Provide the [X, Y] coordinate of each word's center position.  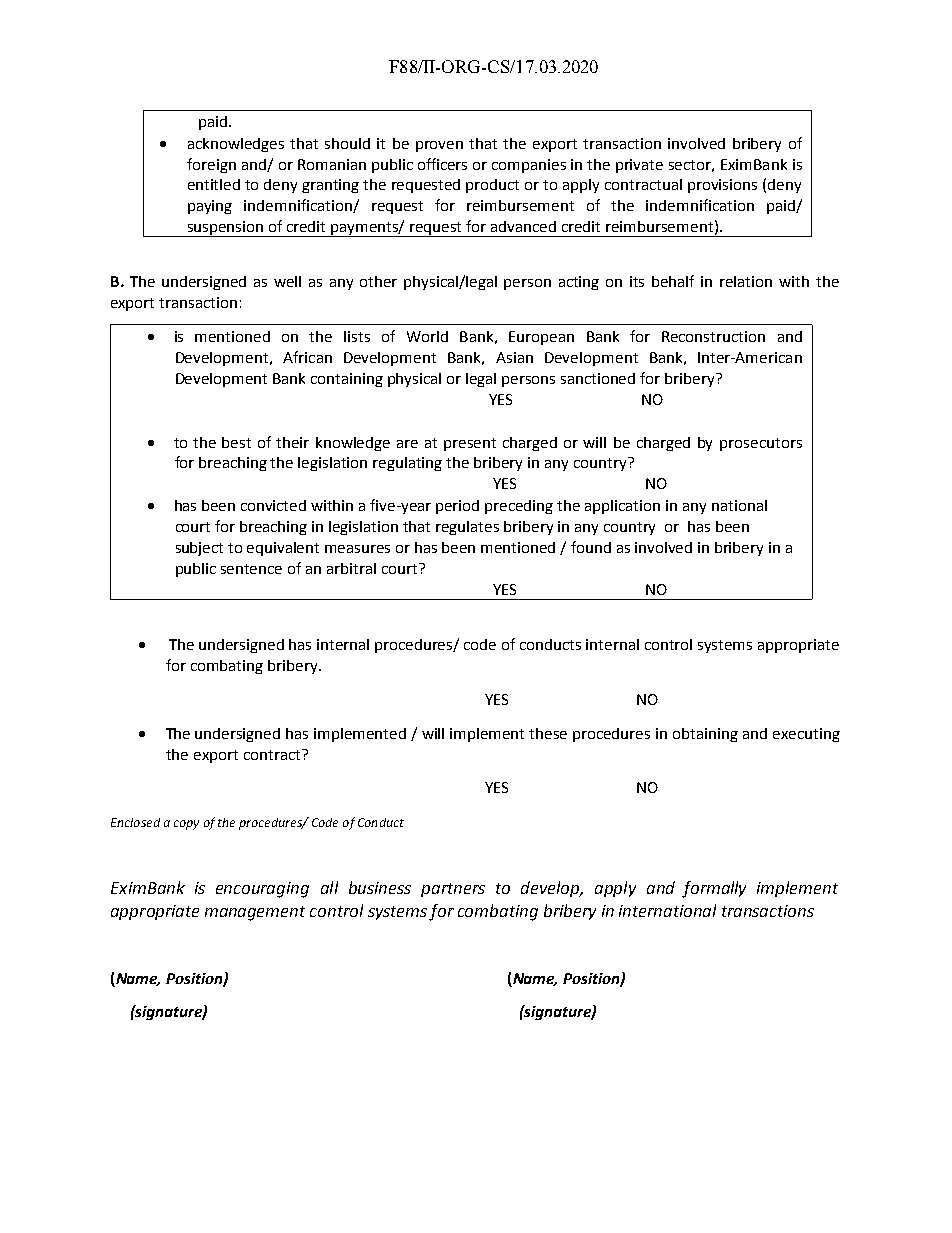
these [548, 733]
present [470, 444]
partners [453, 890]
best [236, 442]
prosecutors [761, 444]
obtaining [705, 735]
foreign [211, 165]
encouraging [262, 890]
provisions [722, 186]
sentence [251, 569]
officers [442, 164]
